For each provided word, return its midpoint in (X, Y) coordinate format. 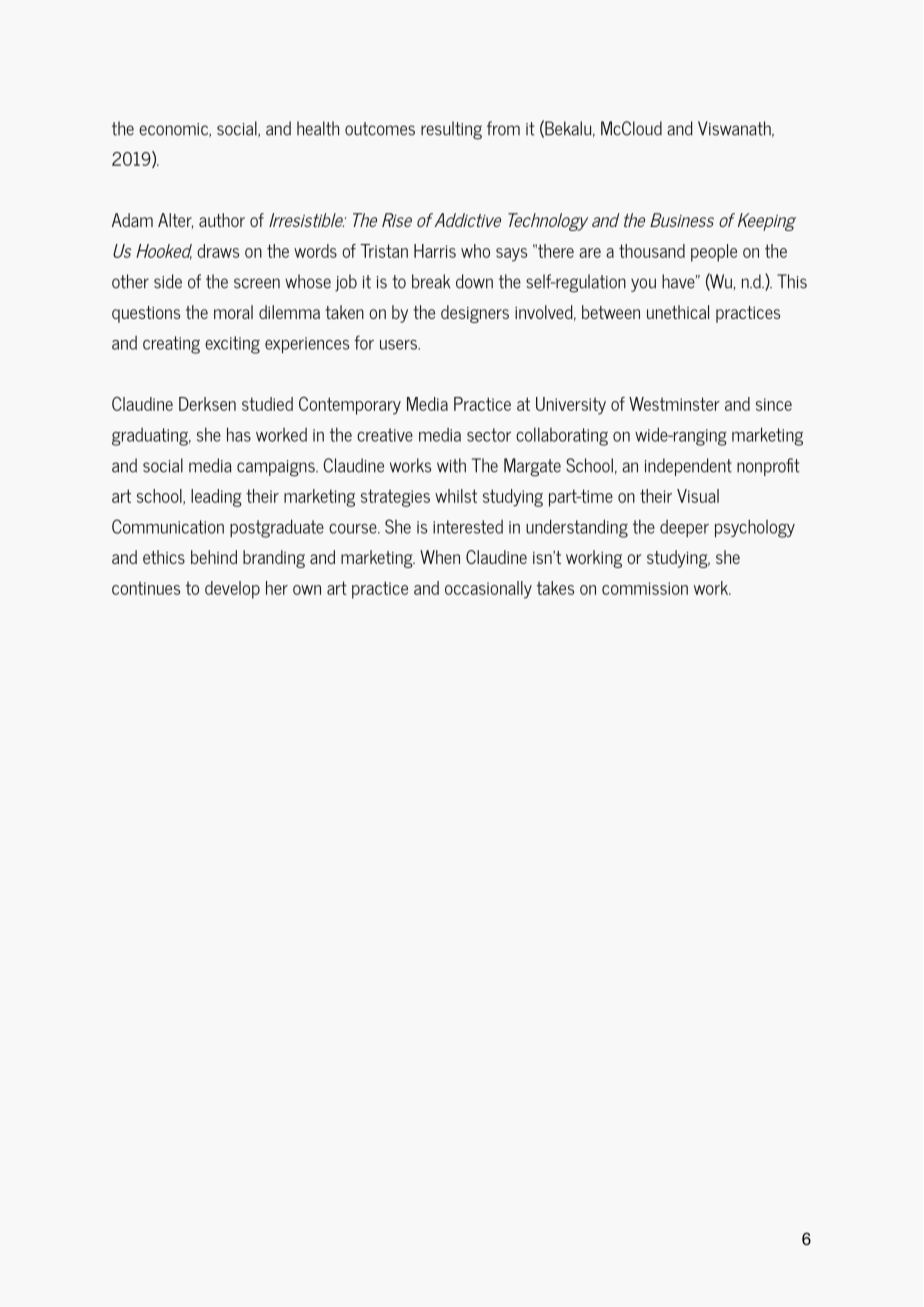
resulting (451, 130)
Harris (435, 251)
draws (218, 251)
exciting (232, 345)
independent (688, 467)
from (503, 128)
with (451, 465)
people (714, 253)
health (318, 128)
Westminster (674, 404)
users (399, 345)
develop (232, 590)
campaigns (277, 468)
